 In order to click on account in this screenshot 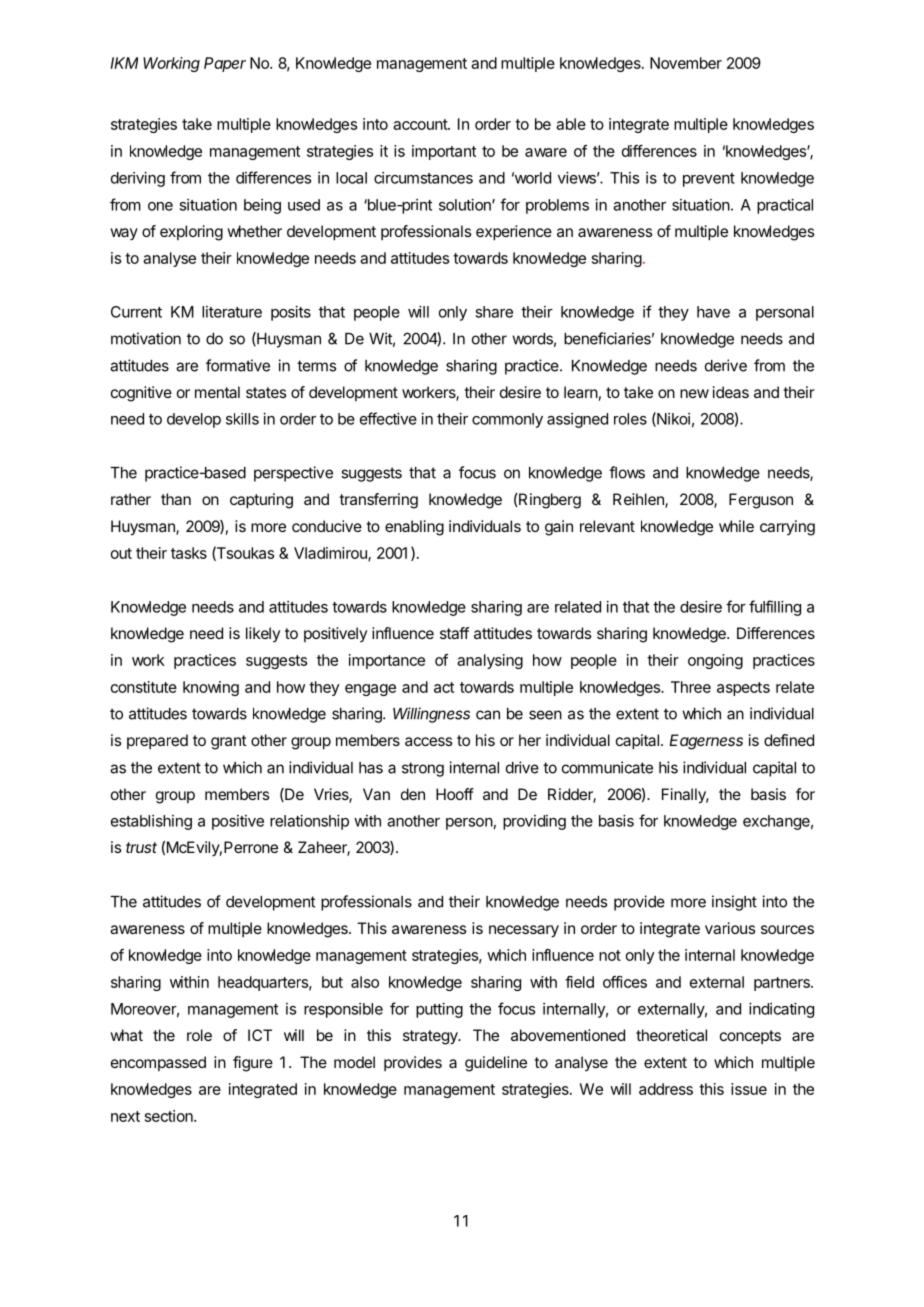, I will do `click(421, 124)`.
